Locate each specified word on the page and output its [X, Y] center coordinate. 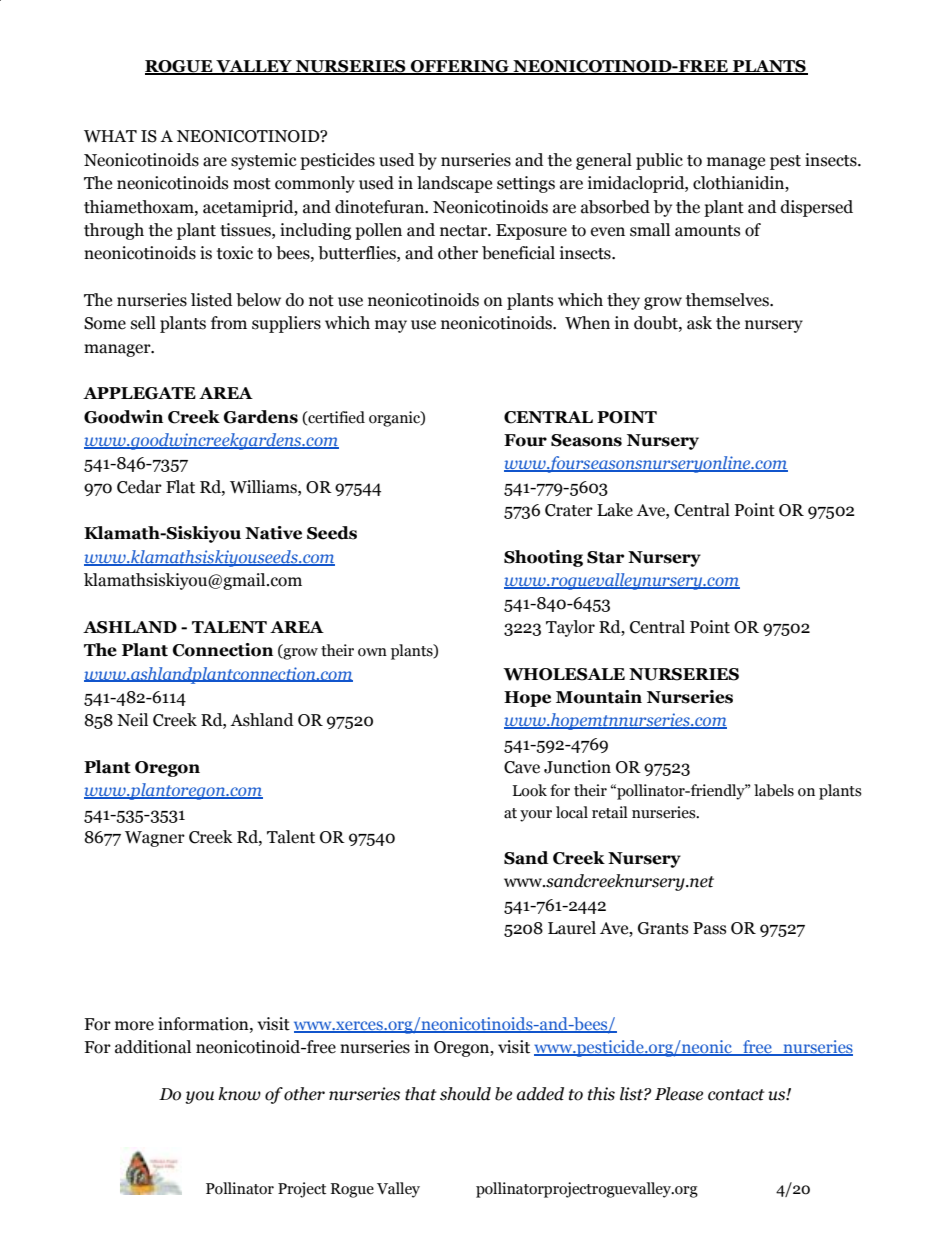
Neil [132, 720]
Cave [522, 767]
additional [153, 1047]
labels [774, 790]
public [659, 161]
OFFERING [460, 67]
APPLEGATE [139, 393]
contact [736, 1095]
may [391, 326]
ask [699, 323]
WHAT [110, 136]
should [465, 1094]
